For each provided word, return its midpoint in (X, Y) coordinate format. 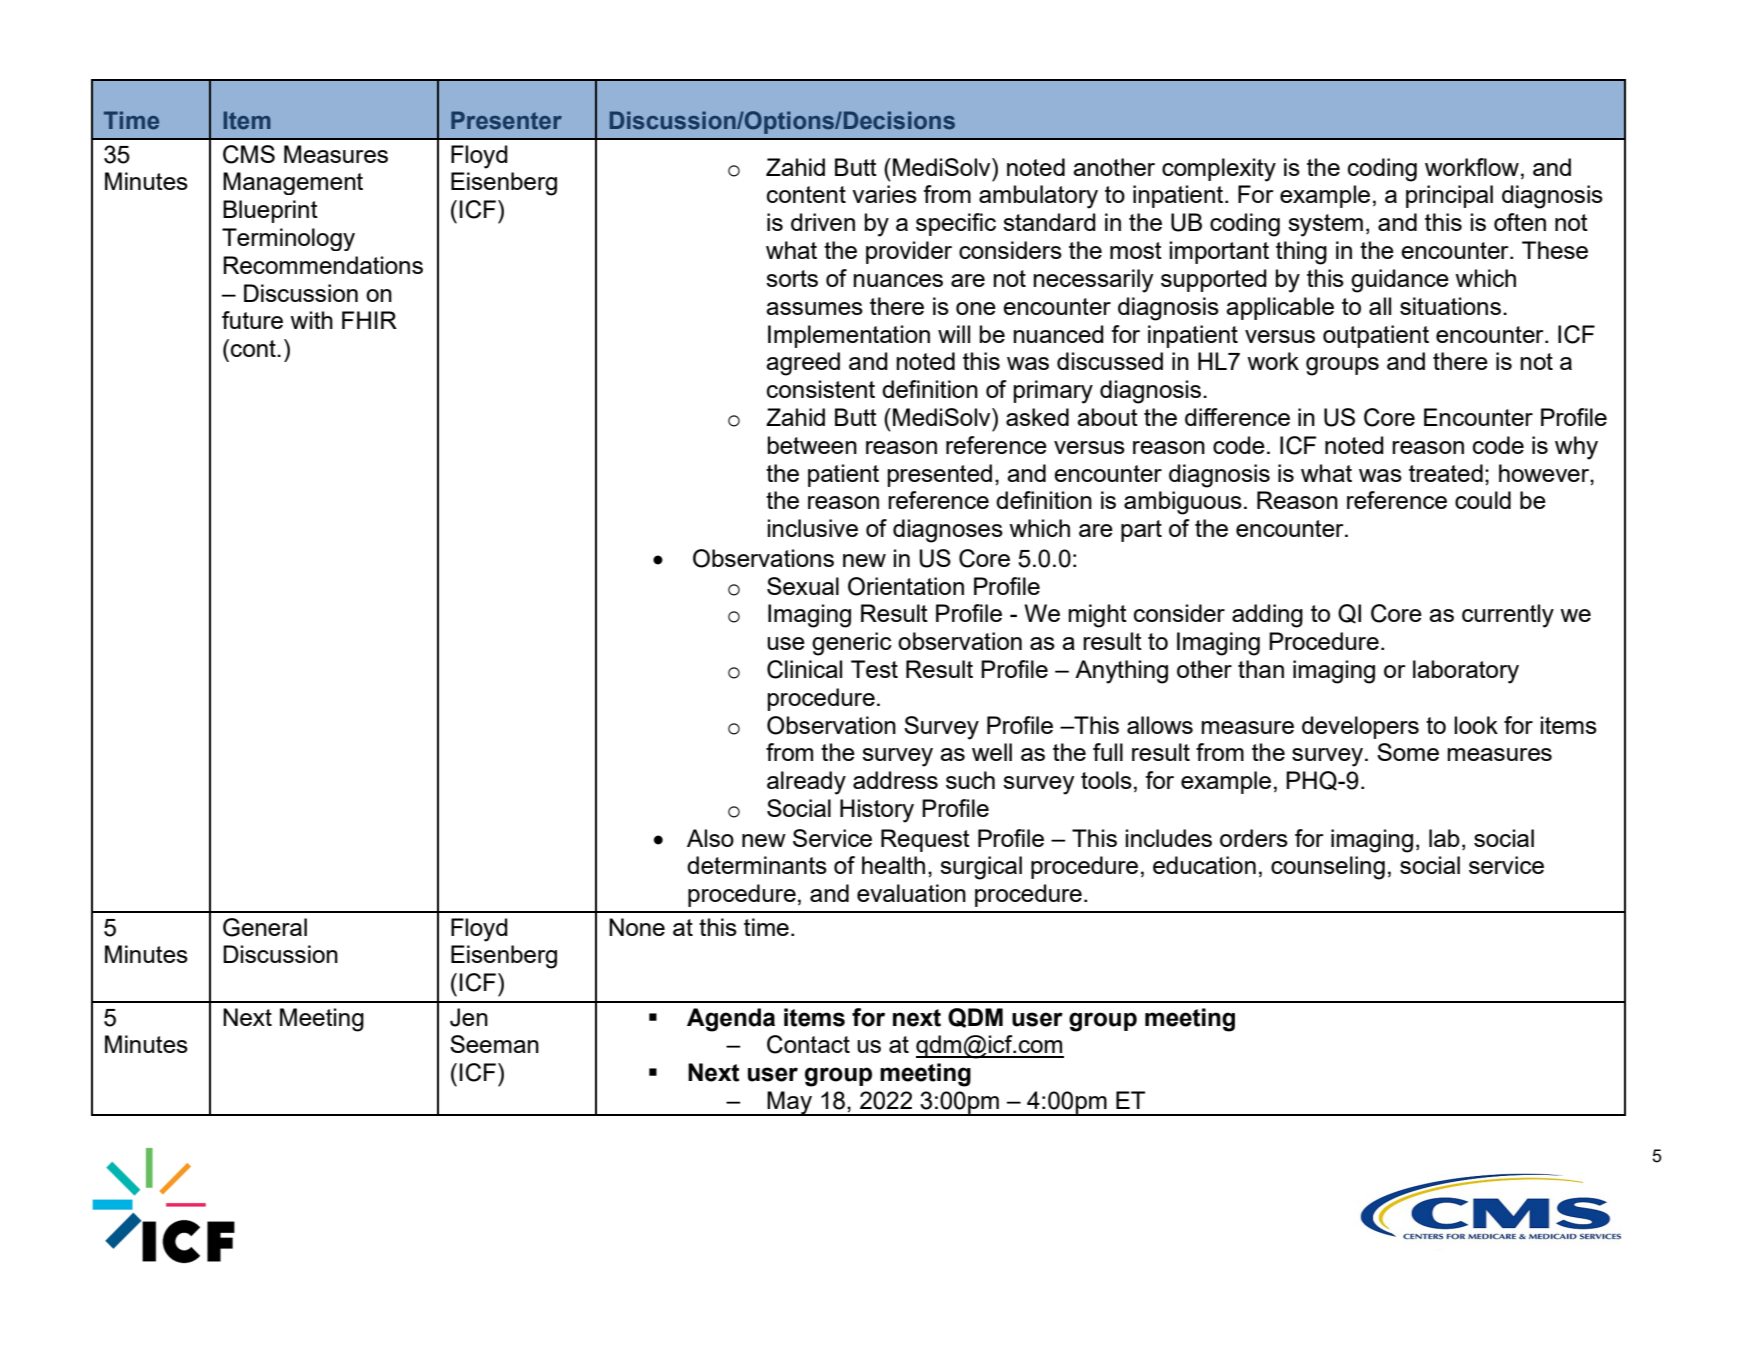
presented (939, 475)
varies (884, 194)
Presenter (506, 120)
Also (710, 838)
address (895, 780)
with (311, 320)
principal (1449, 196)
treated (1446, 473)
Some (1408, 752)
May (790, 1103)
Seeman (494, 1044)
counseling (1328, 868)
